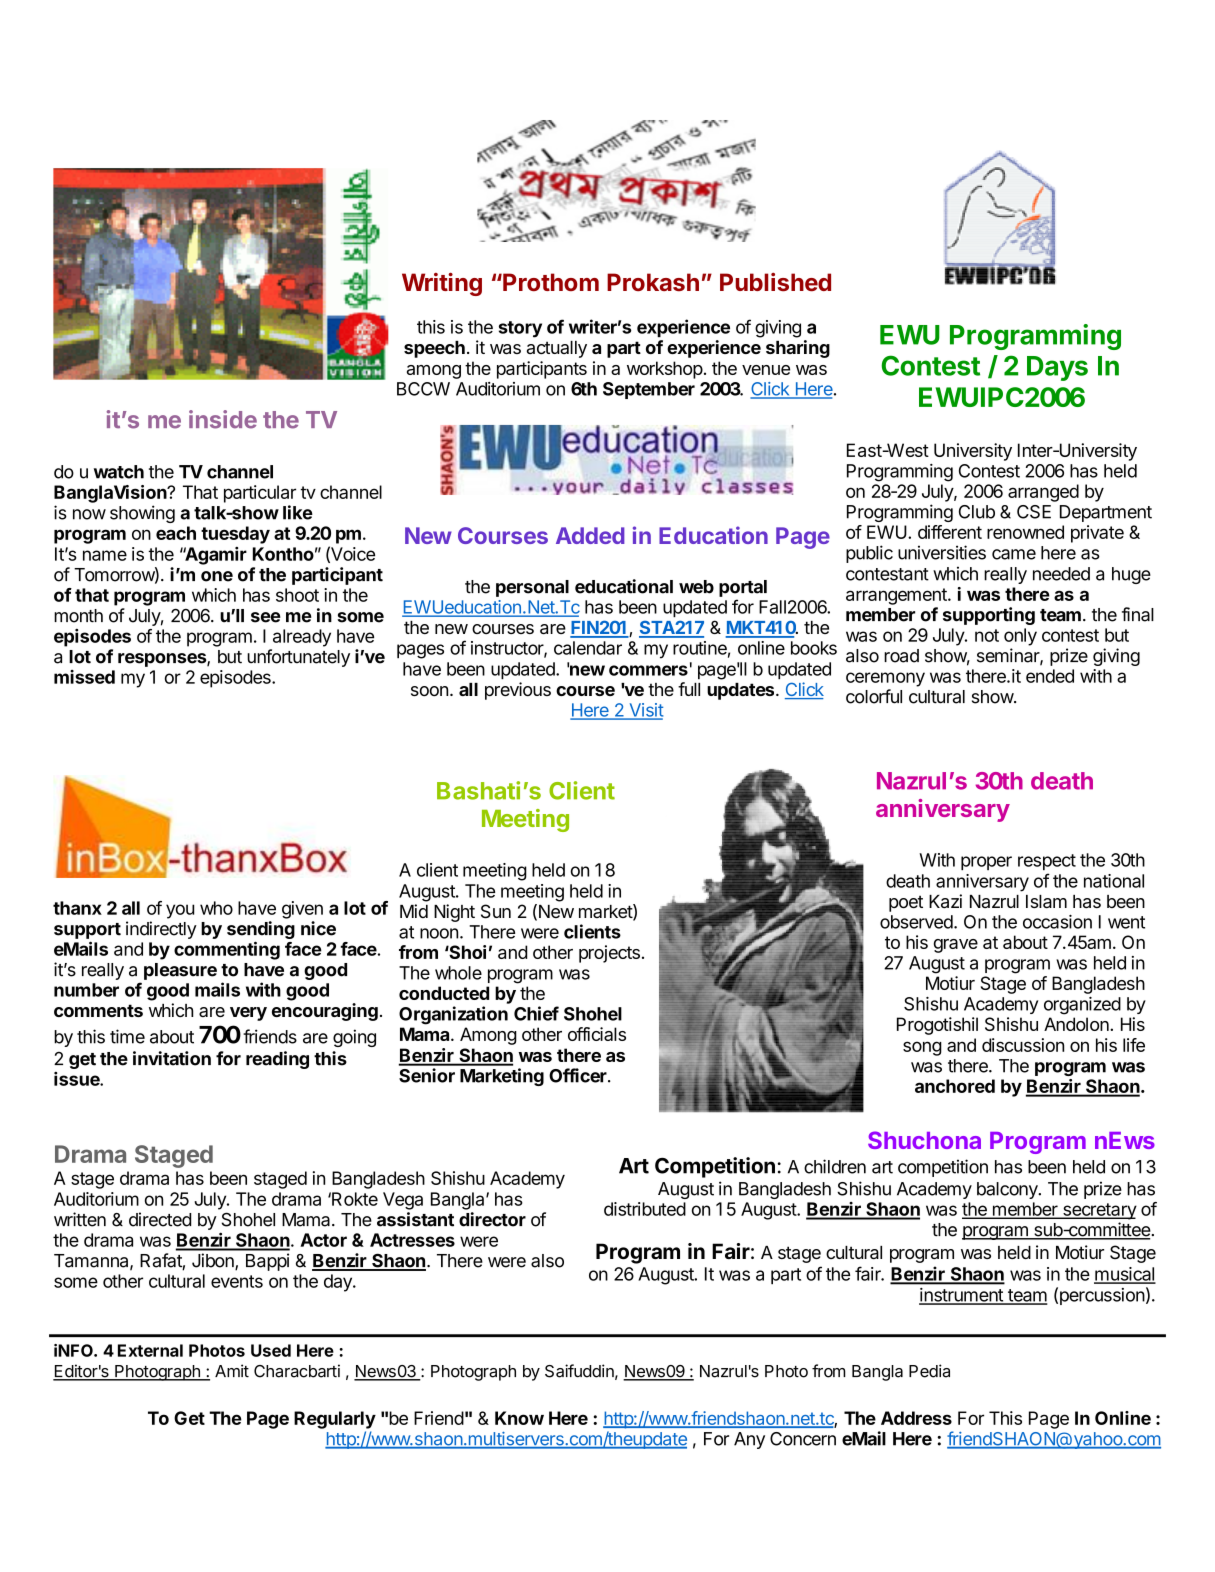 This screenshot has height=1572, width=1215. Describe the element at coordinates (223, 419) in the screenshot. I see `inside` at that location.
